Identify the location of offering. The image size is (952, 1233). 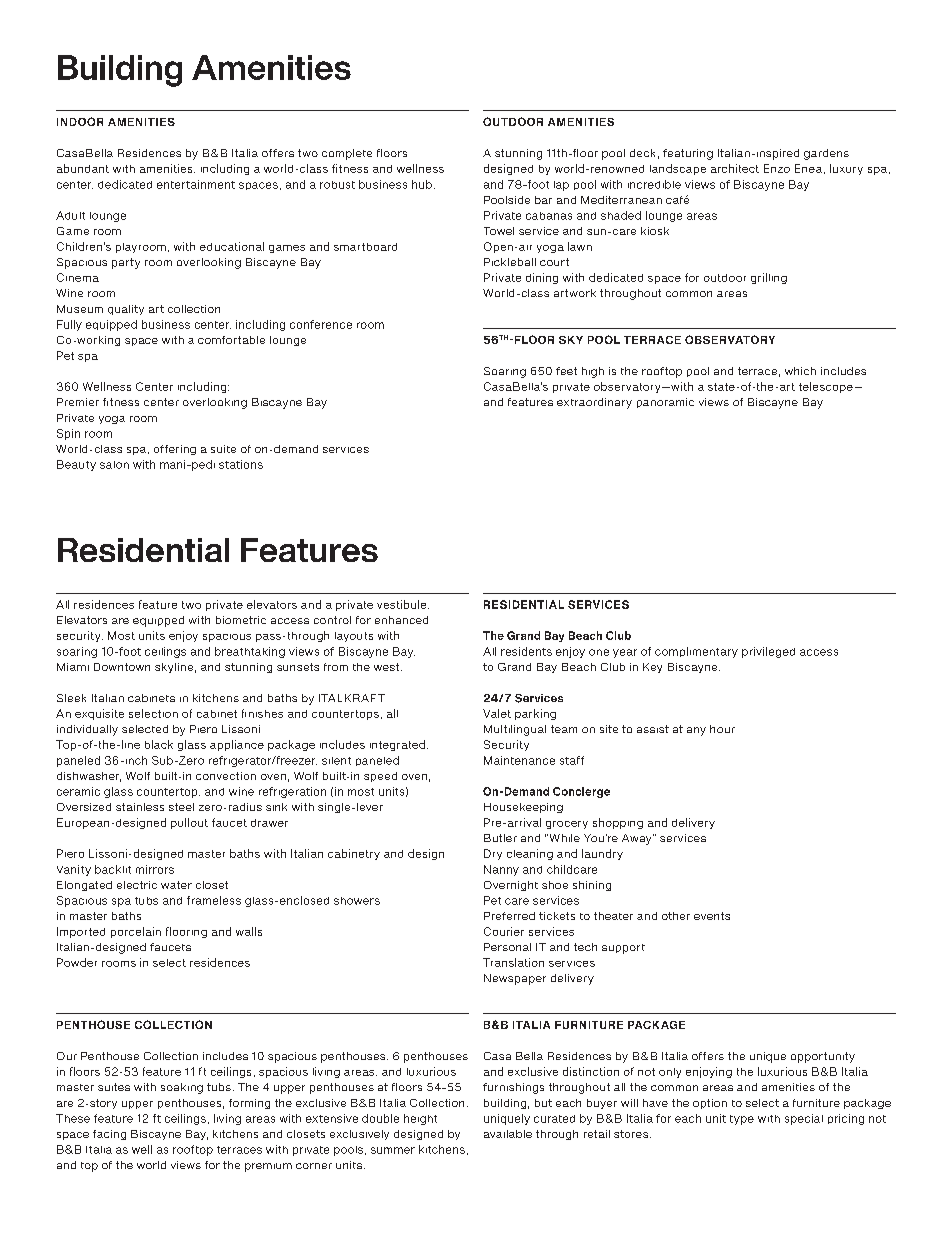
(175, 450).
